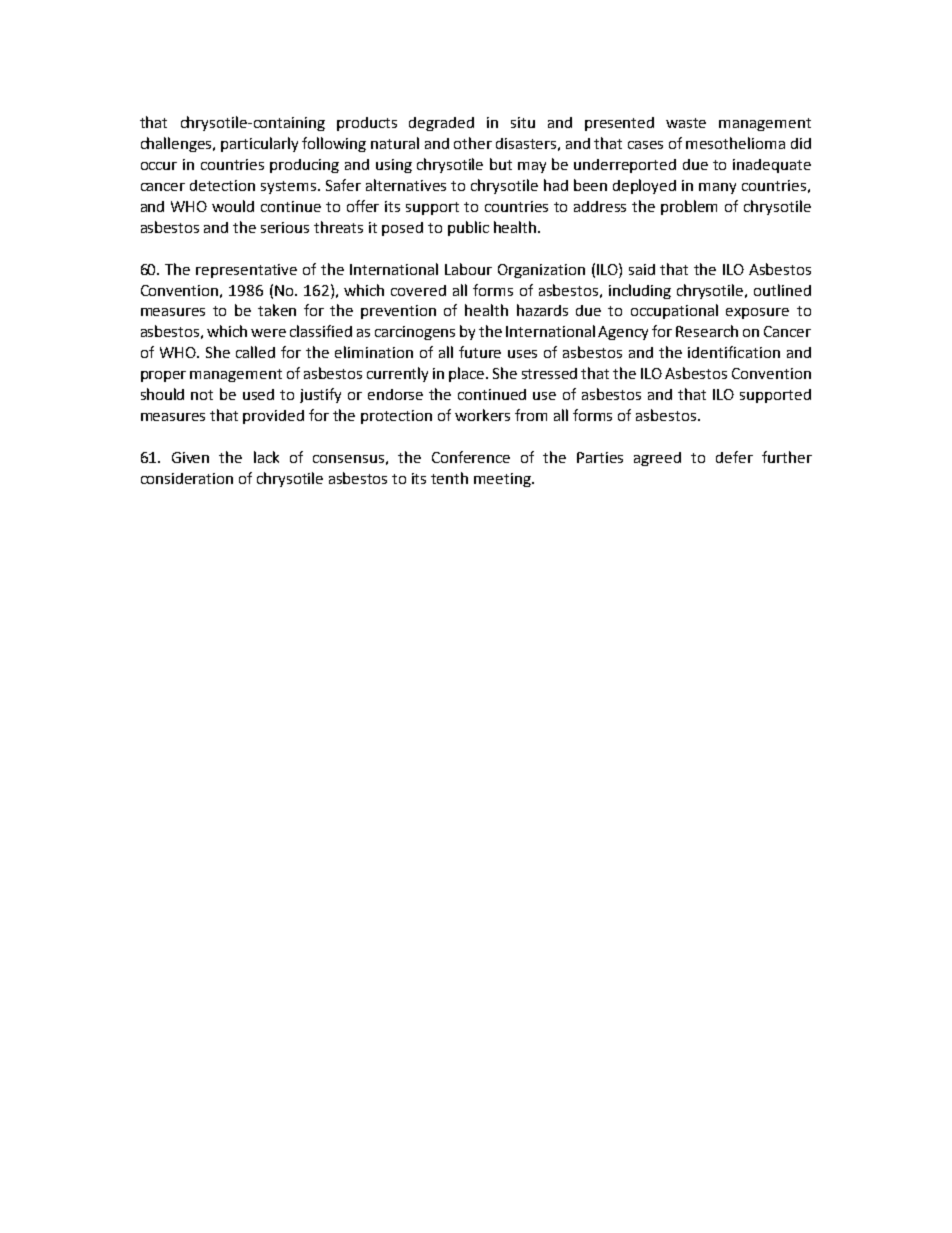  Describe the element at coordinates (735, 143) in the screenshot. I see `mesothelioma` at that location.
